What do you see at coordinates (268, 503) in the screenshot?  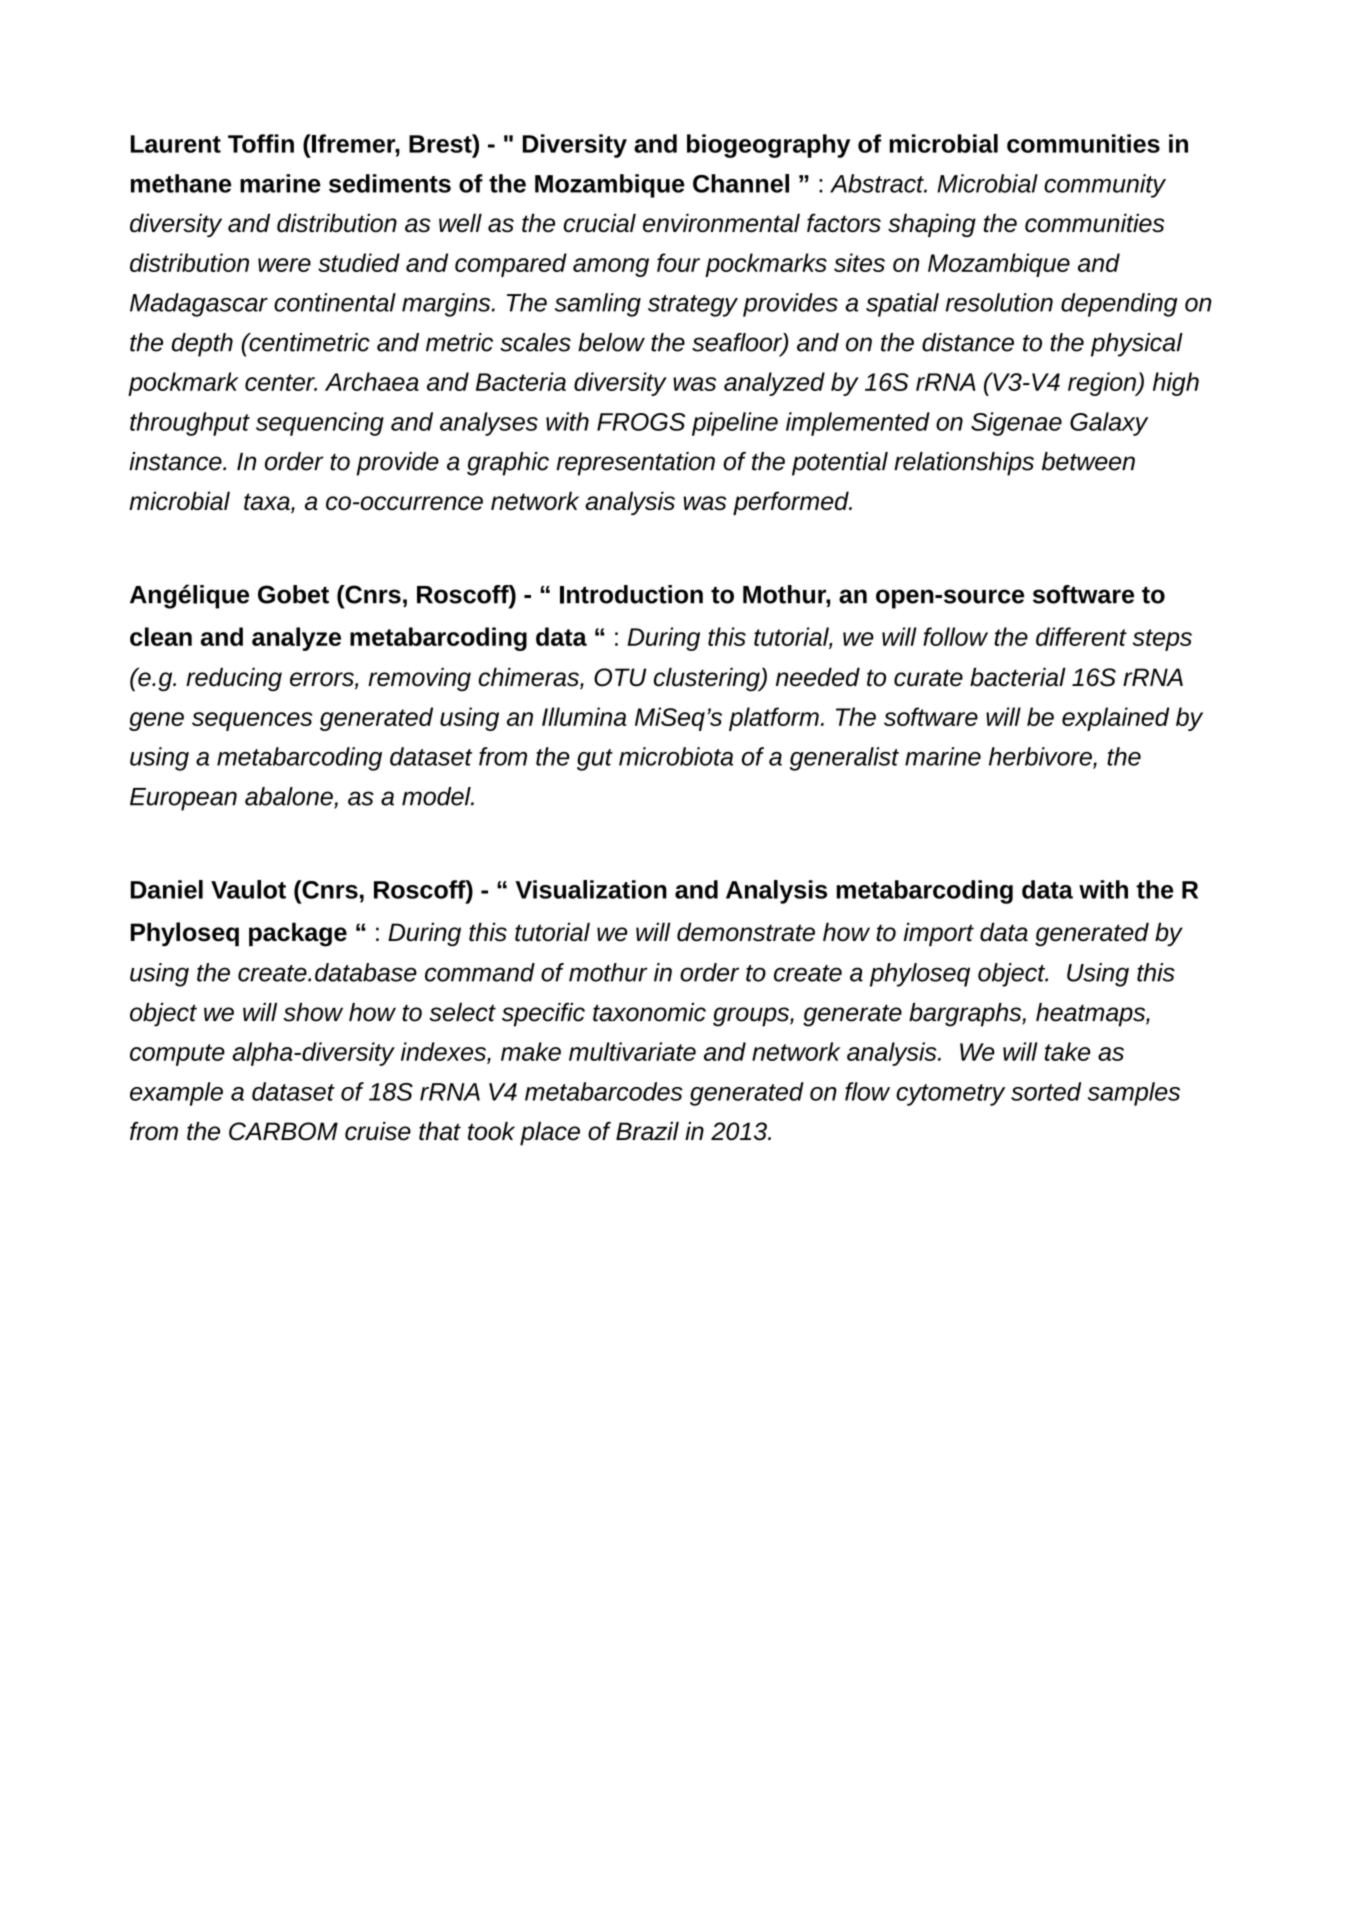 I see `taxa` at bounding box center [268, 503].
